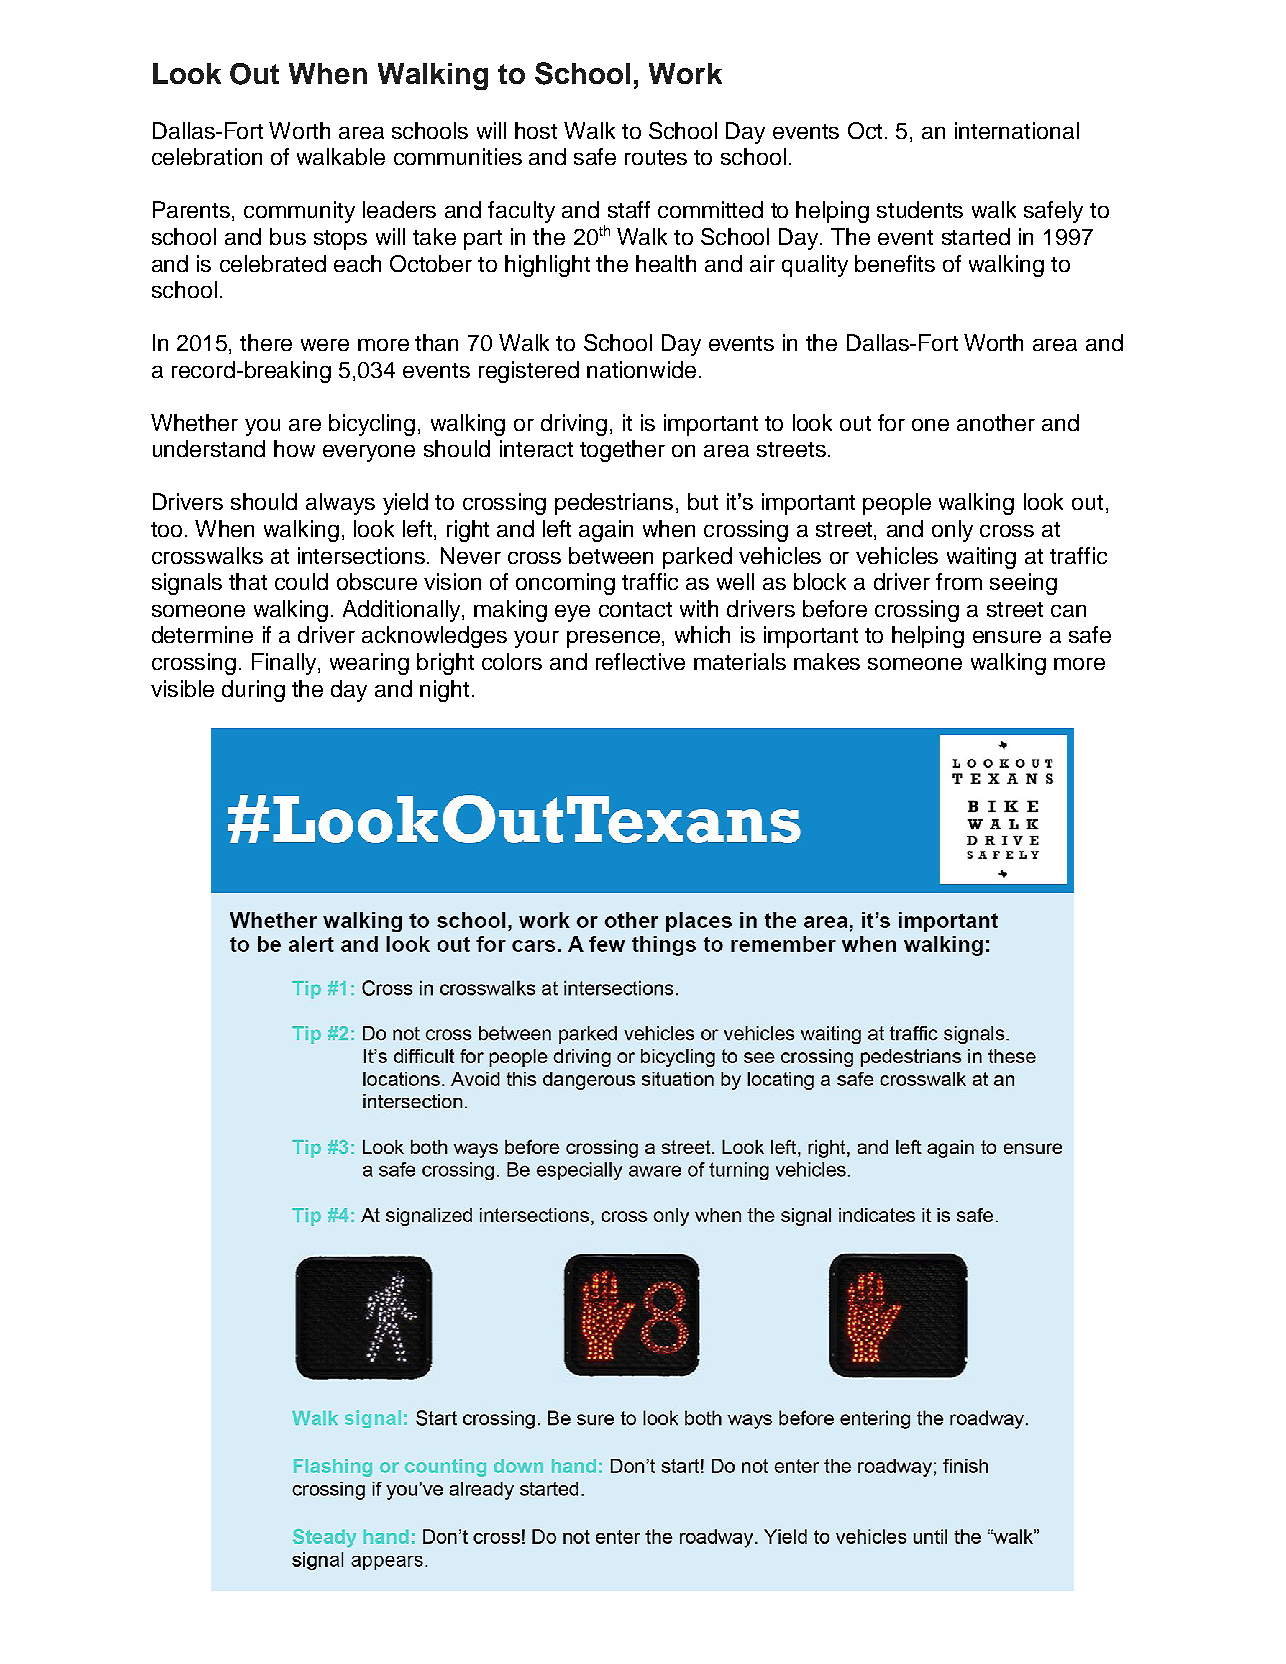  What do you see at coordinates (266, 342) in the image?
I see `there` at bounding box center [266, 342].
